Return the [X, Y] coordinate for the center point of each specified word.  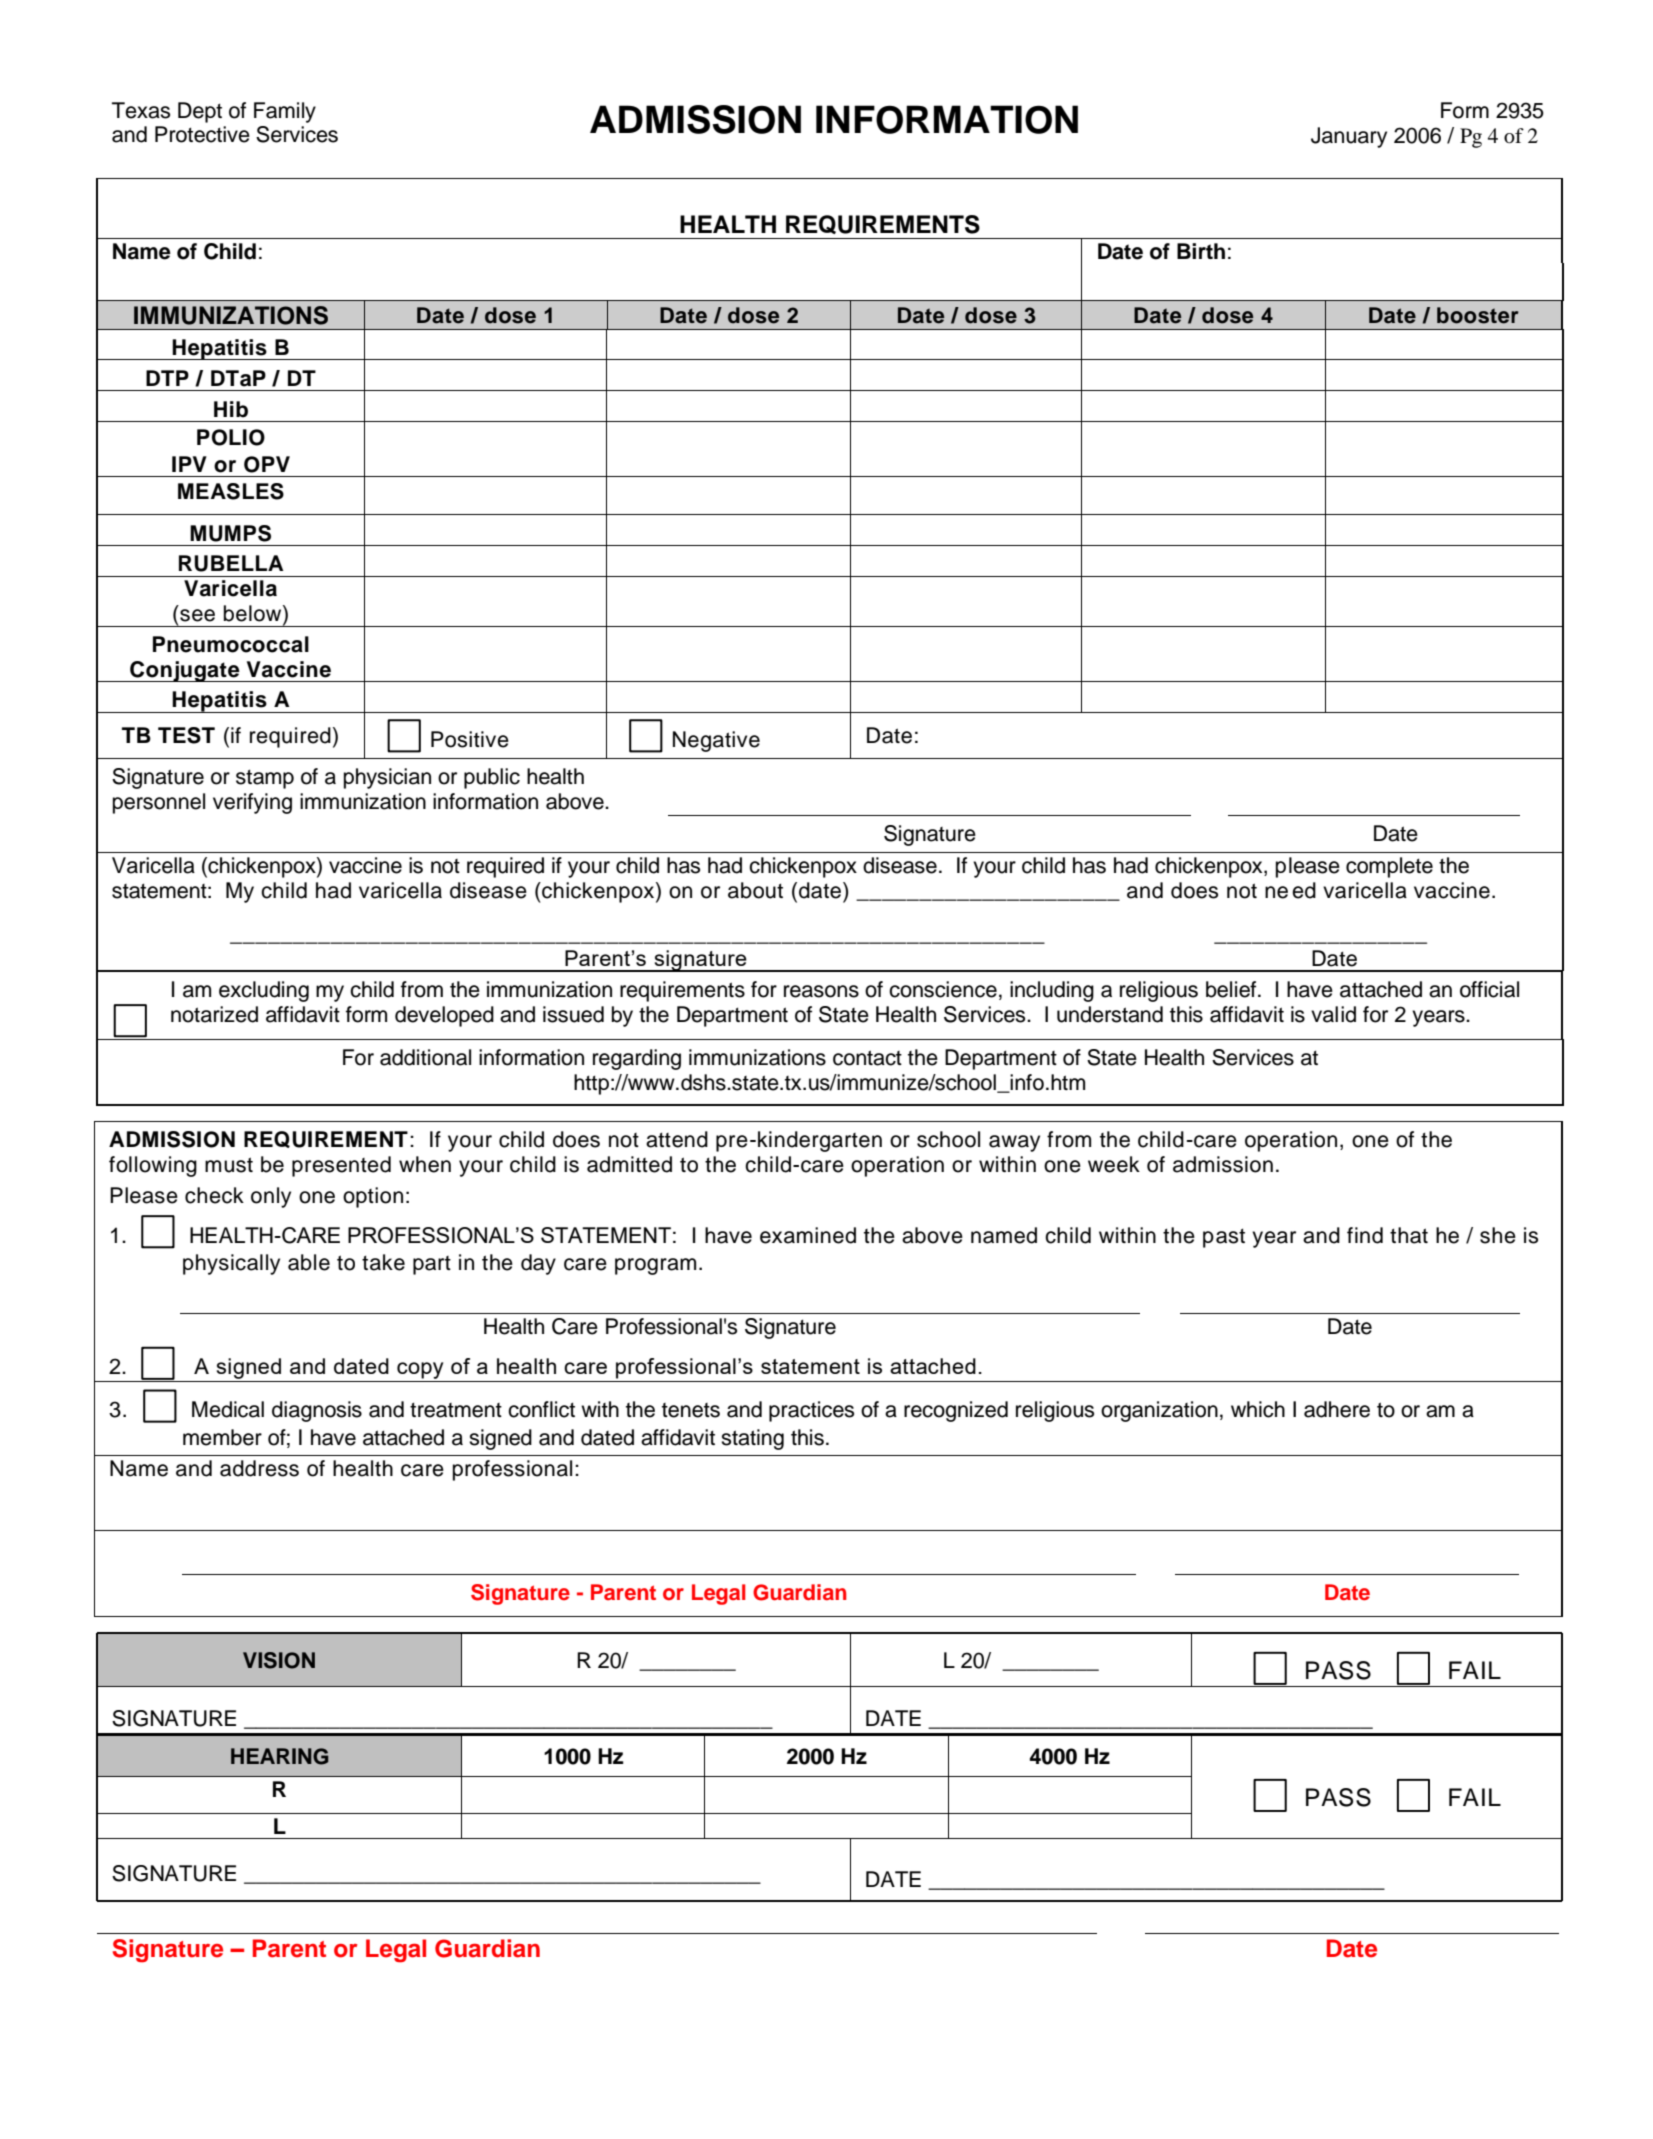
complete [1389, 867]
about [755, 890]
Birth [1201, 251]
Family [285, 112]
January [1349, 137]
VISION [279, 1660]
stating [752, 1439]
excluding [264, 991]
